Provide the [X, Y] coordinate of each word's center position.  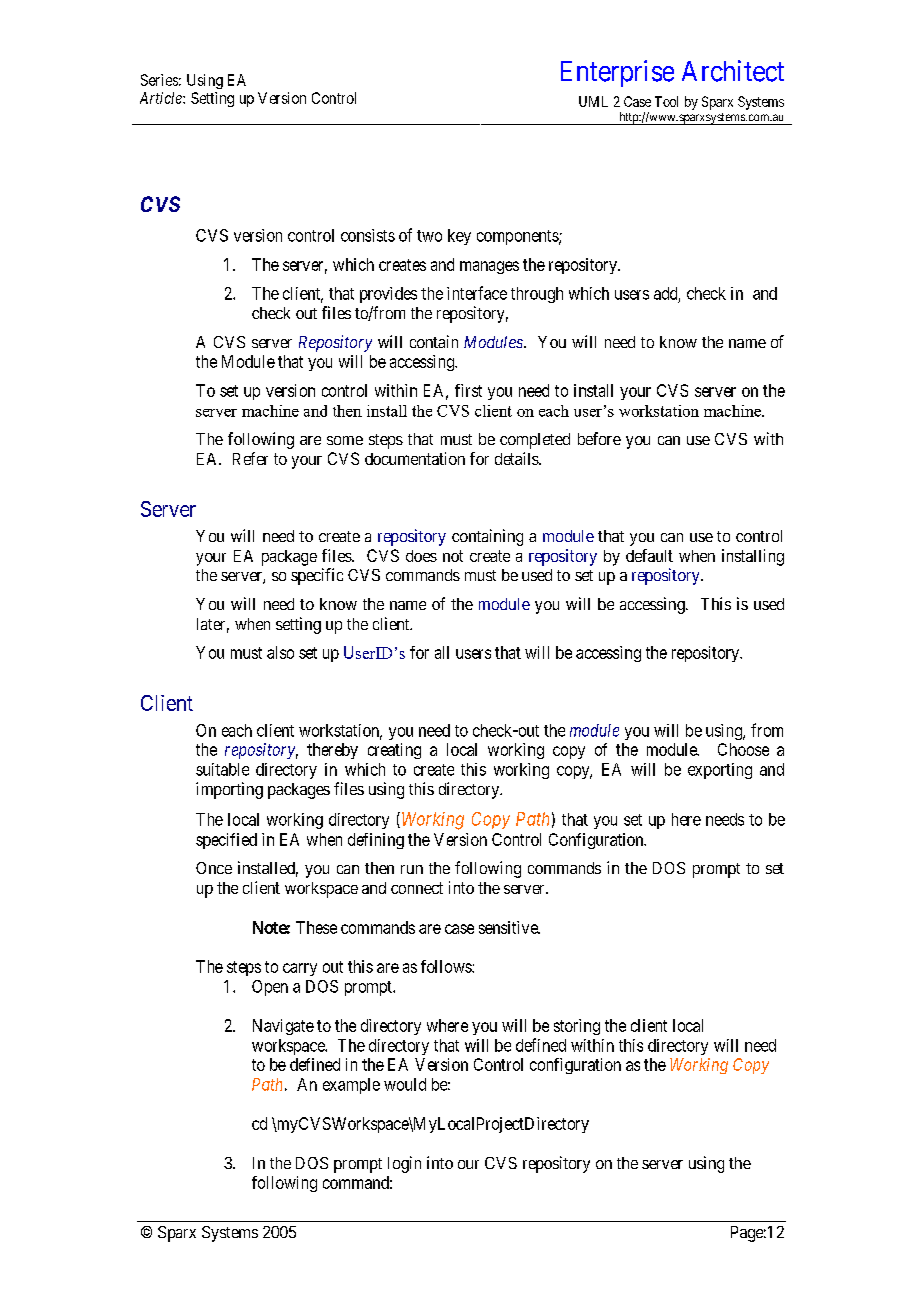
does [421, 556]
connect [417, 888]
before [599, 438]
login [404, 1164]
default [649, 555]
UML [593, 101]
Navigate [283, 1027]
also [280, 652]
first [468, 390]
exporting [720, 771]
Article [162, 98]
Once [214, 868]
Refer [250, 458]
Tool [666, 101]
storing [577, 1027]
